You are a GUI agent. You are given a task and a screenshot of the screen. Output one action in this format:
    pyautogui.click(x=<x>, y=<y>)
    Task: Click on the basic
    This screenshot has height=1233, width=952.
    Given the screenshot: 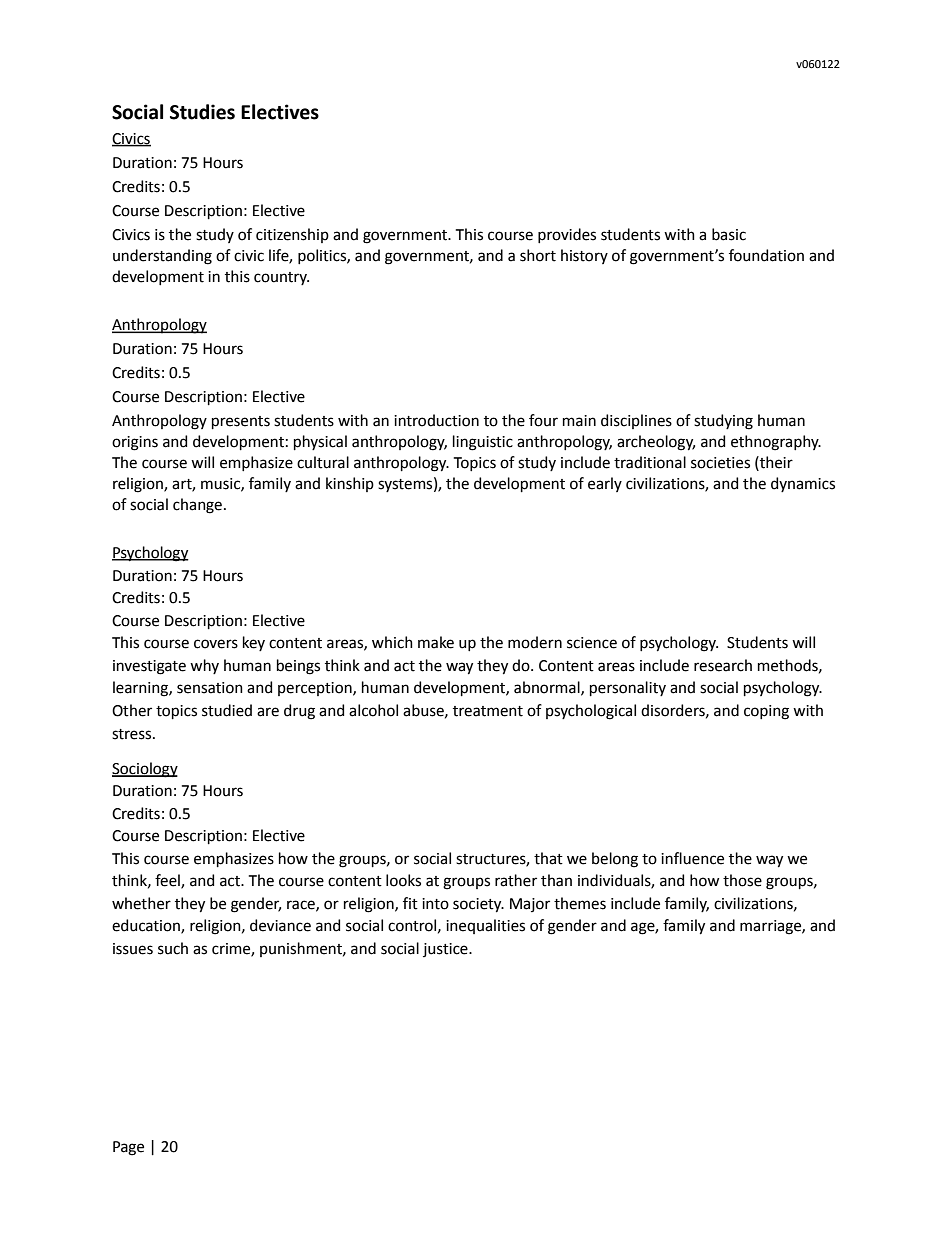 What is the action you would take?
    pyautogui.click(x=729, y=234)
